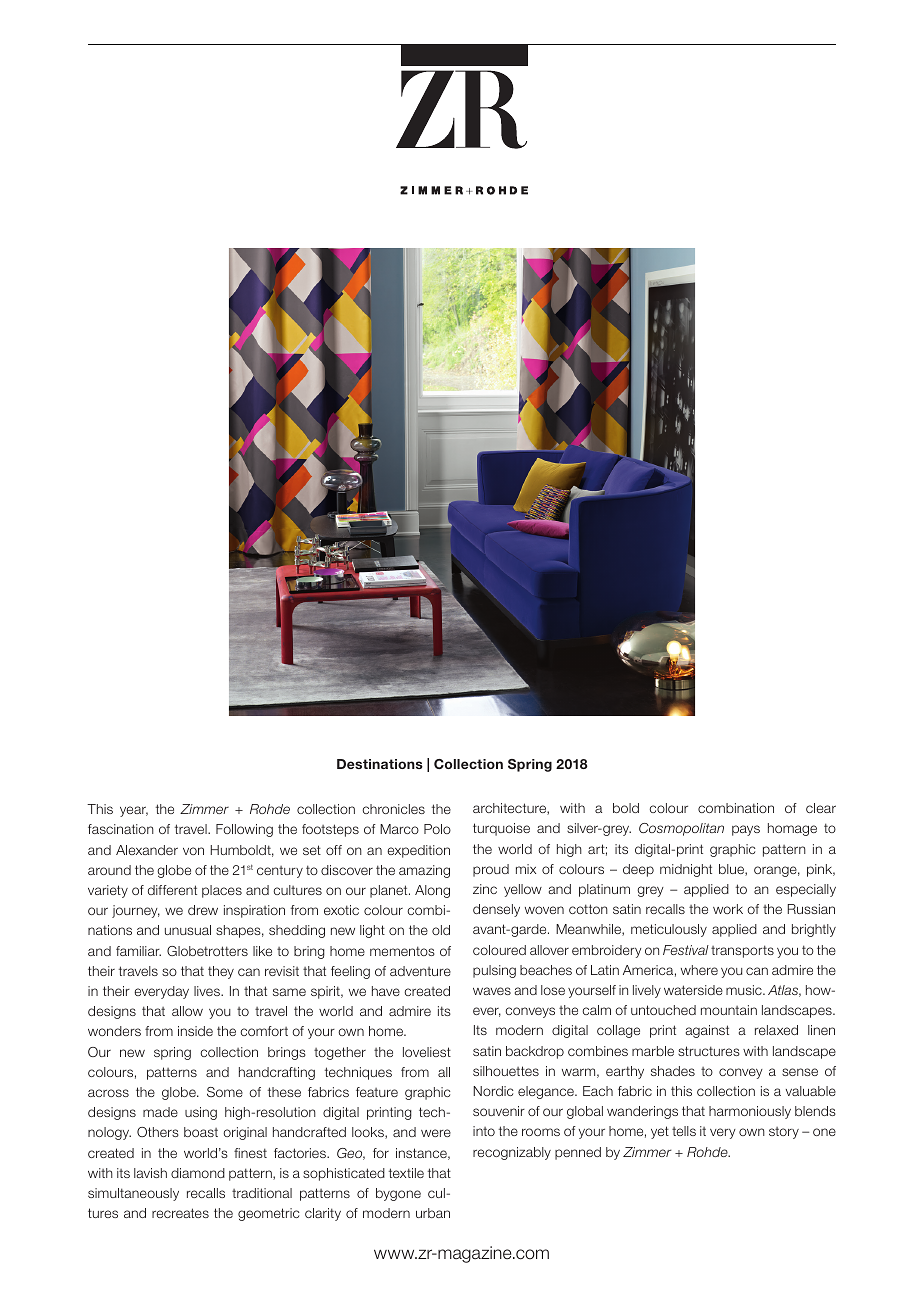 This image has width=924, height=1308. Describe the element at coordinates (746, 830) in the image. I see `pays` at that location.
